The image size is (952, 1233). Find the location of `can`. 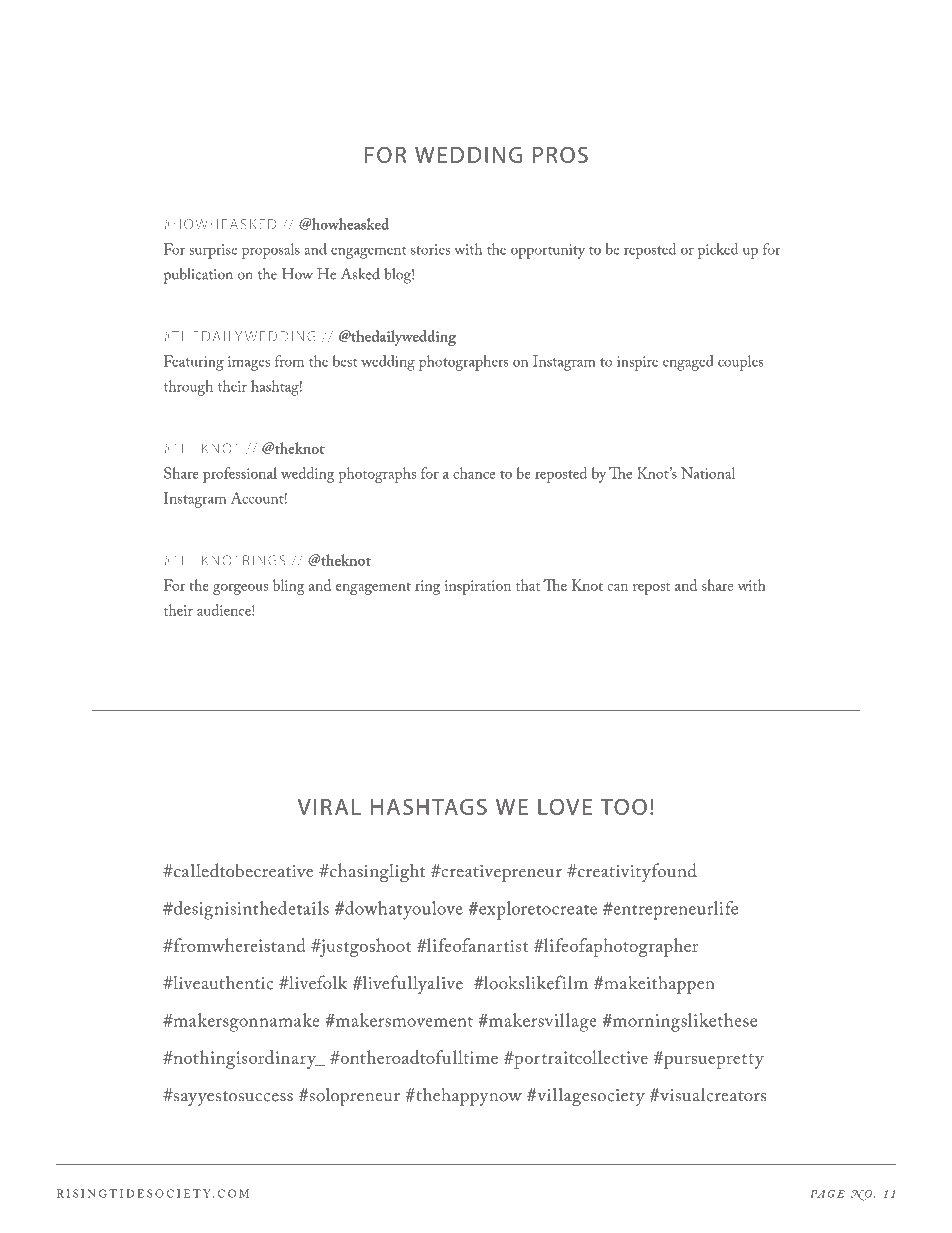

can is located at coordinates (617, 587).
